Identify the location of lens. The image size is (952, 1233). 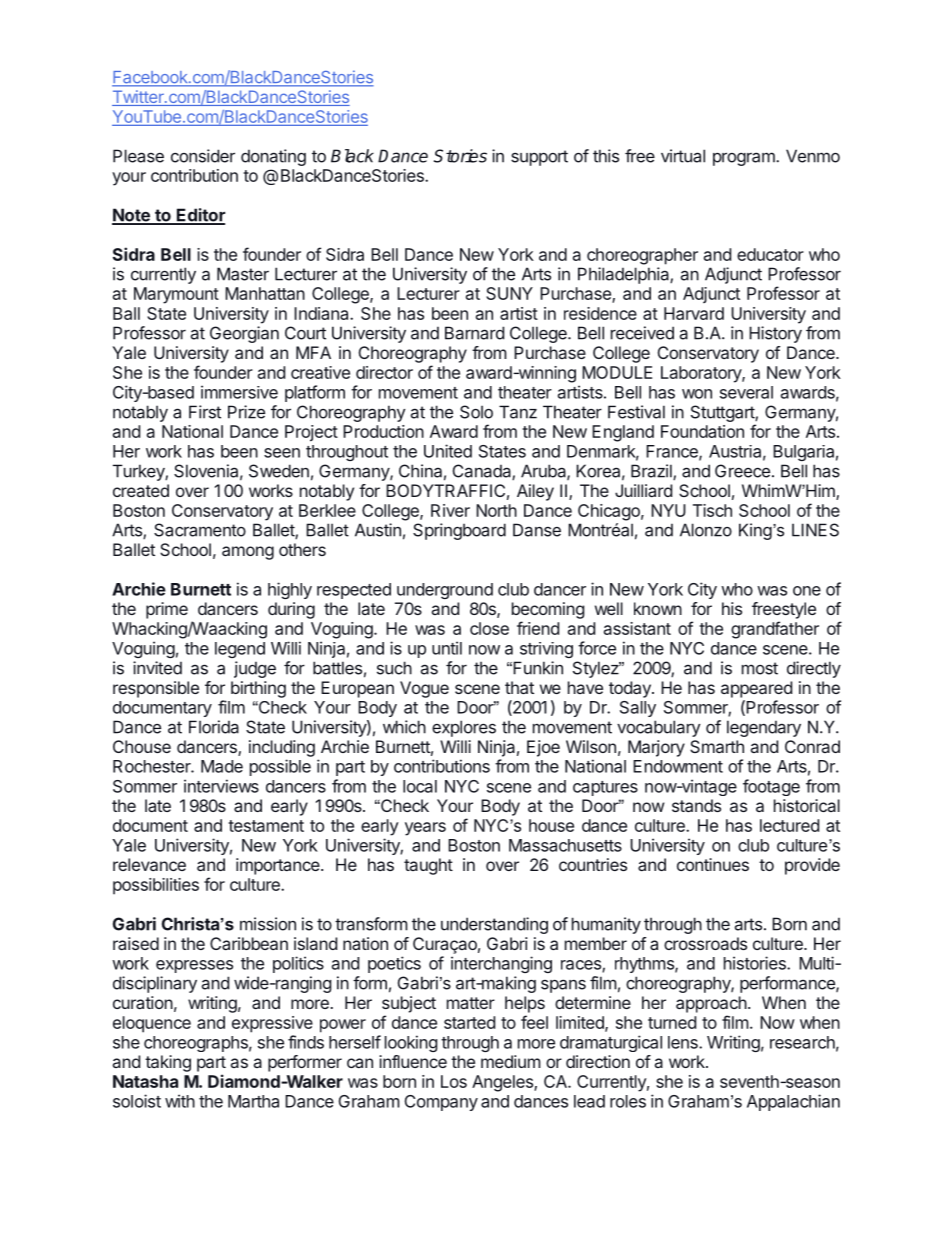
(684, 1042).
